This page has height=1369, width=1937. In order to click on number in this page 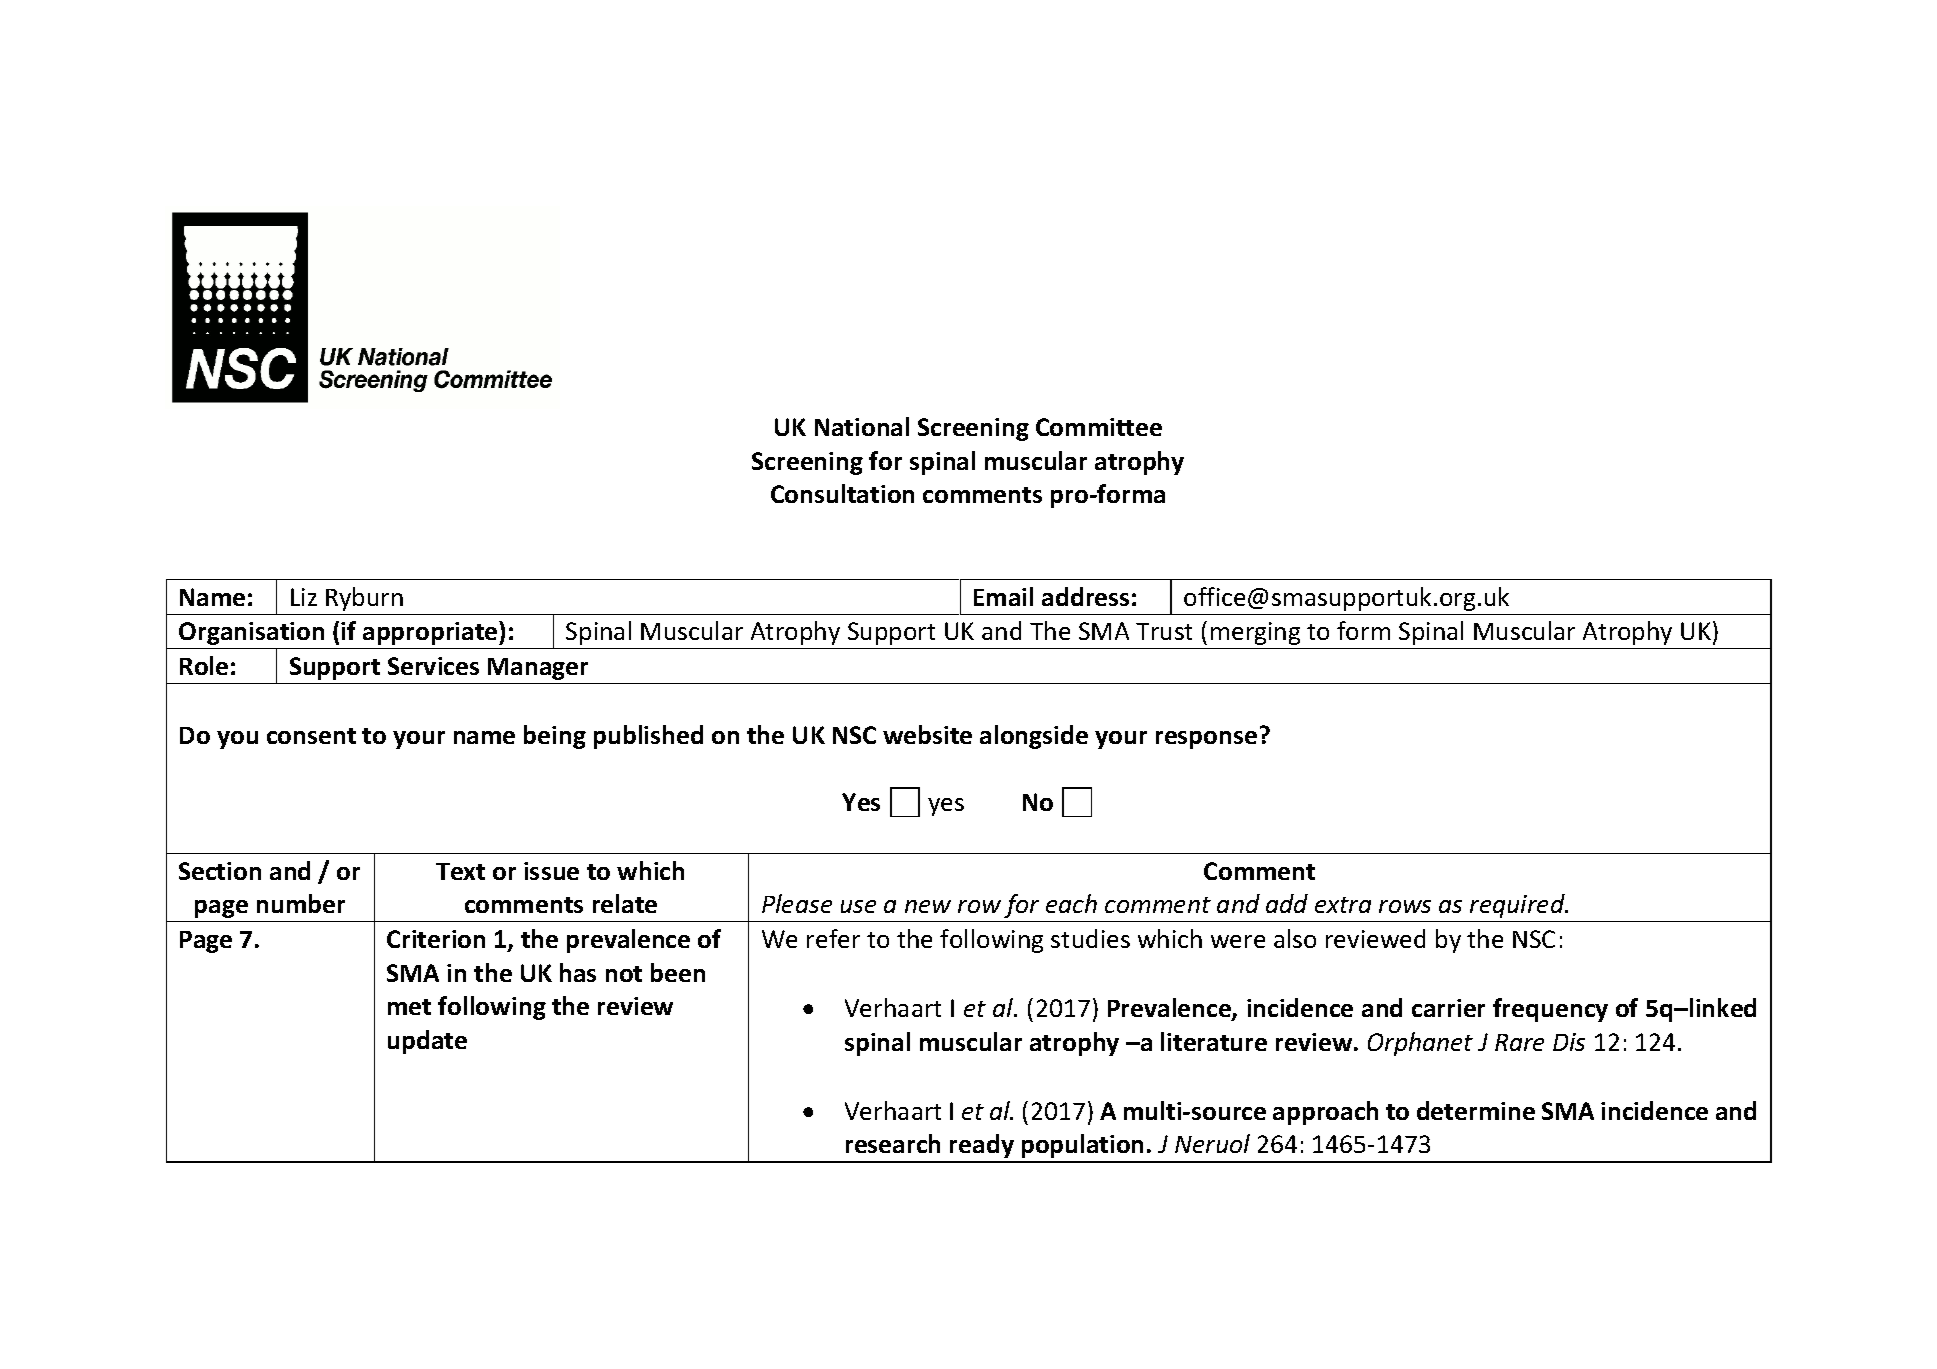, I will do `click(301, 903)`.
